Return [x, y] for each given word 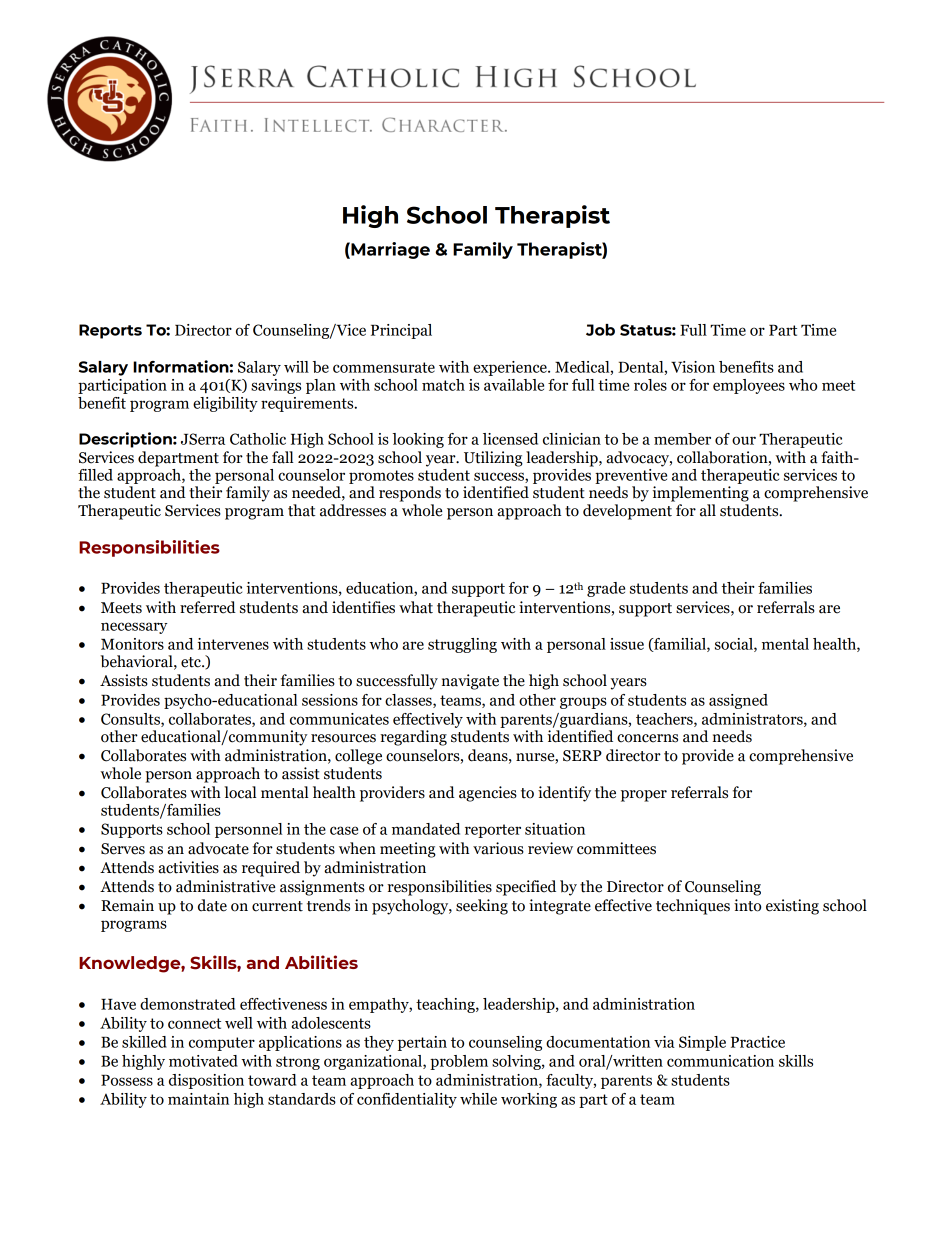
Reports [110, 331]
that [301, 510]
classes [409, 701]
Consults [131, 720]
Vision [693, 367]
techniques [693, 907]
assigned [738, 701]
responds [410, 494]
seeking [482, 907]
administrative [225, 886]
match [443, 385]
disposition [206, 1081]
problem [459, 1062]
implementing [701, 494]
